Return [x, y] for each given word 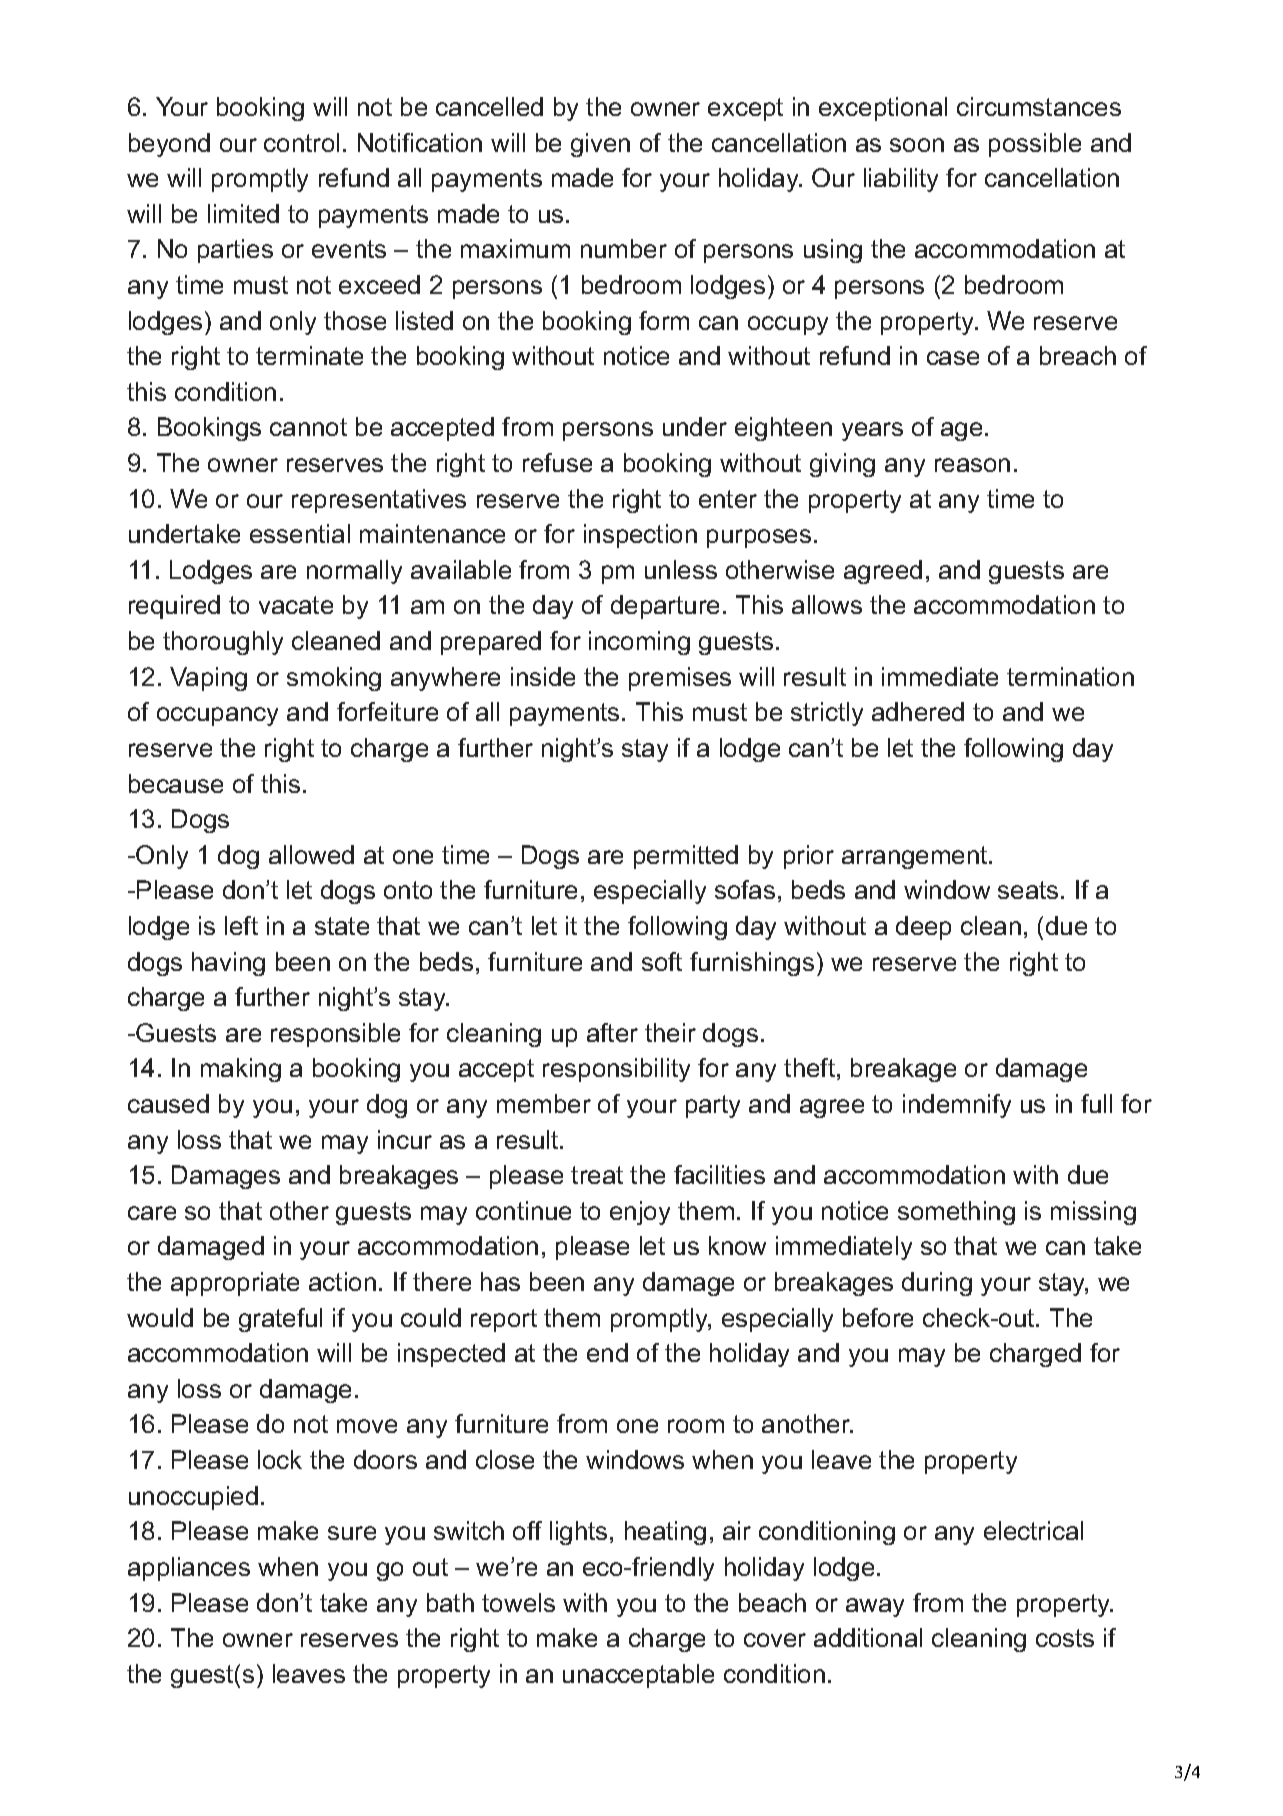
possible [1035, 145]
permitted [686, 857]
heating [665, 1533]
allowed [311, 854]
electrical [1033, 1530]
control [301, 142]
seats [1028, 890]
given [600, 145]
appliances [189, 1569]
